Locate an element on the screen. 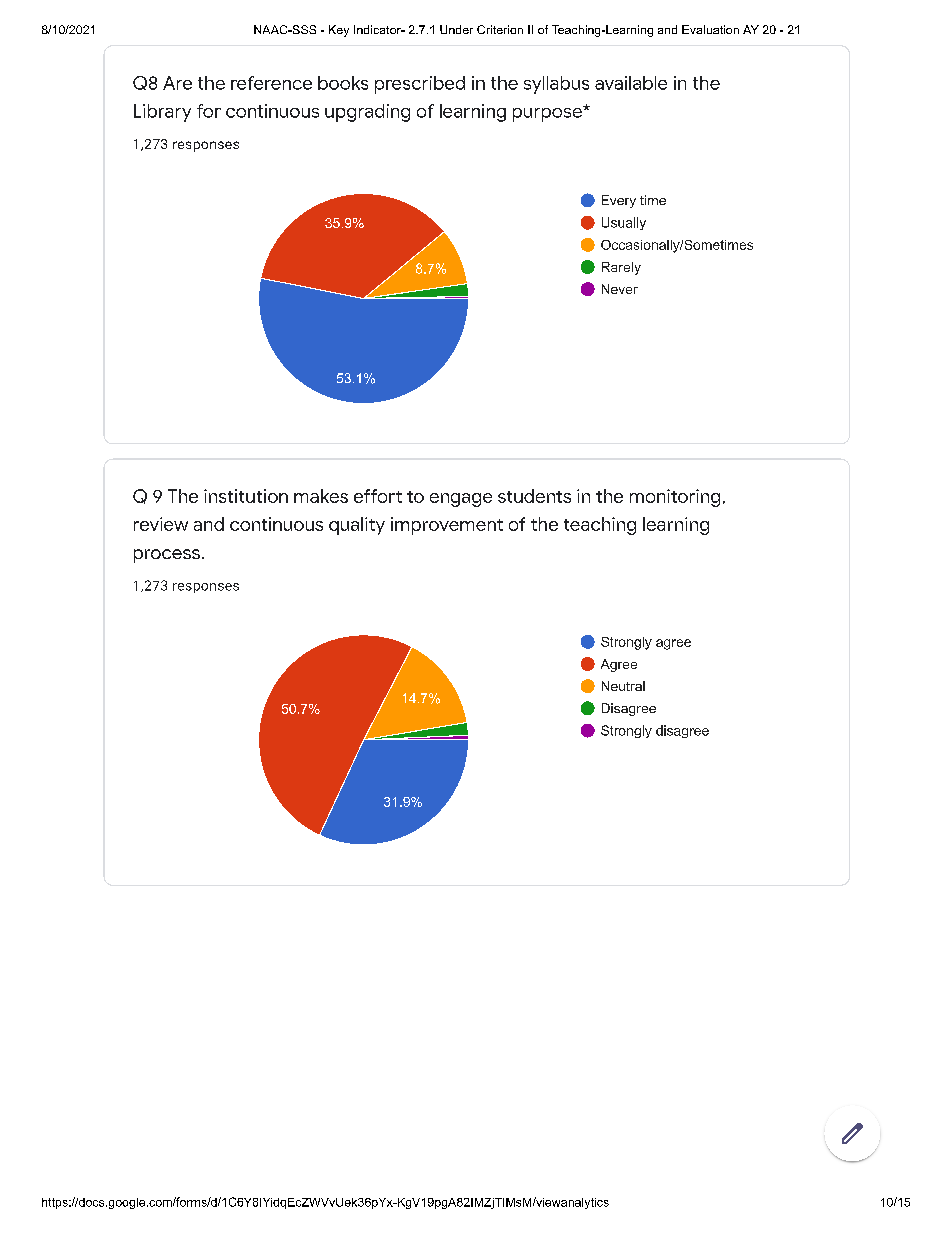  review is located at coordinates (161, 524).
